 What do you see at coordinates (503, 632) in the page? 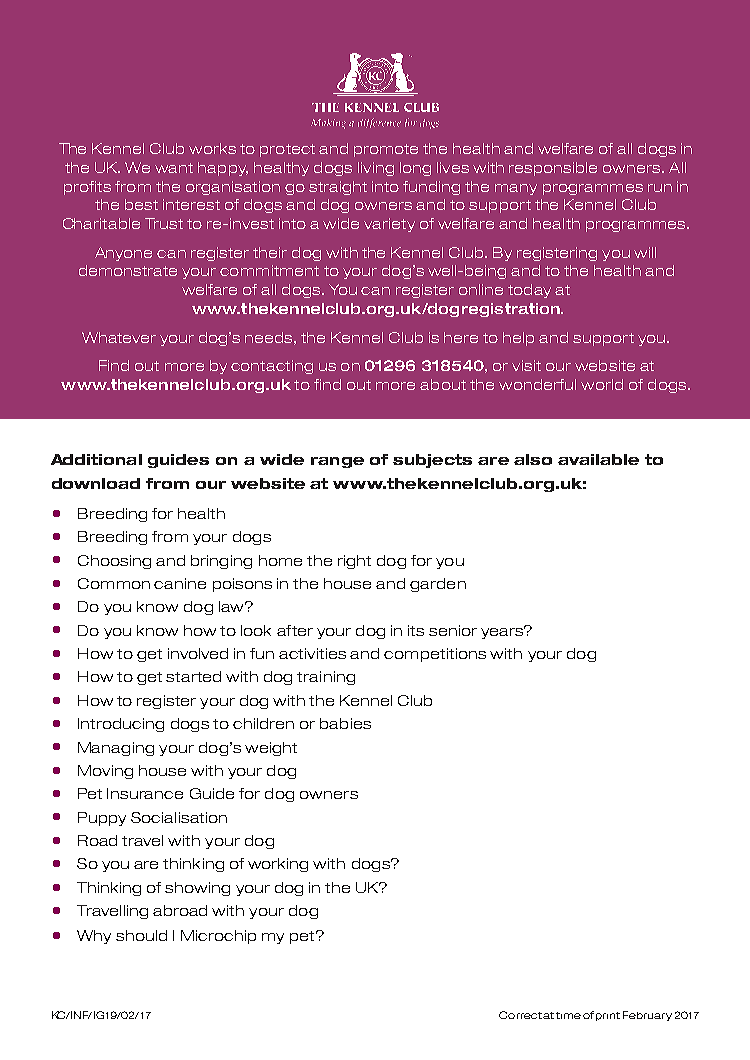
I see `years` at bounding box center [503, 632].
